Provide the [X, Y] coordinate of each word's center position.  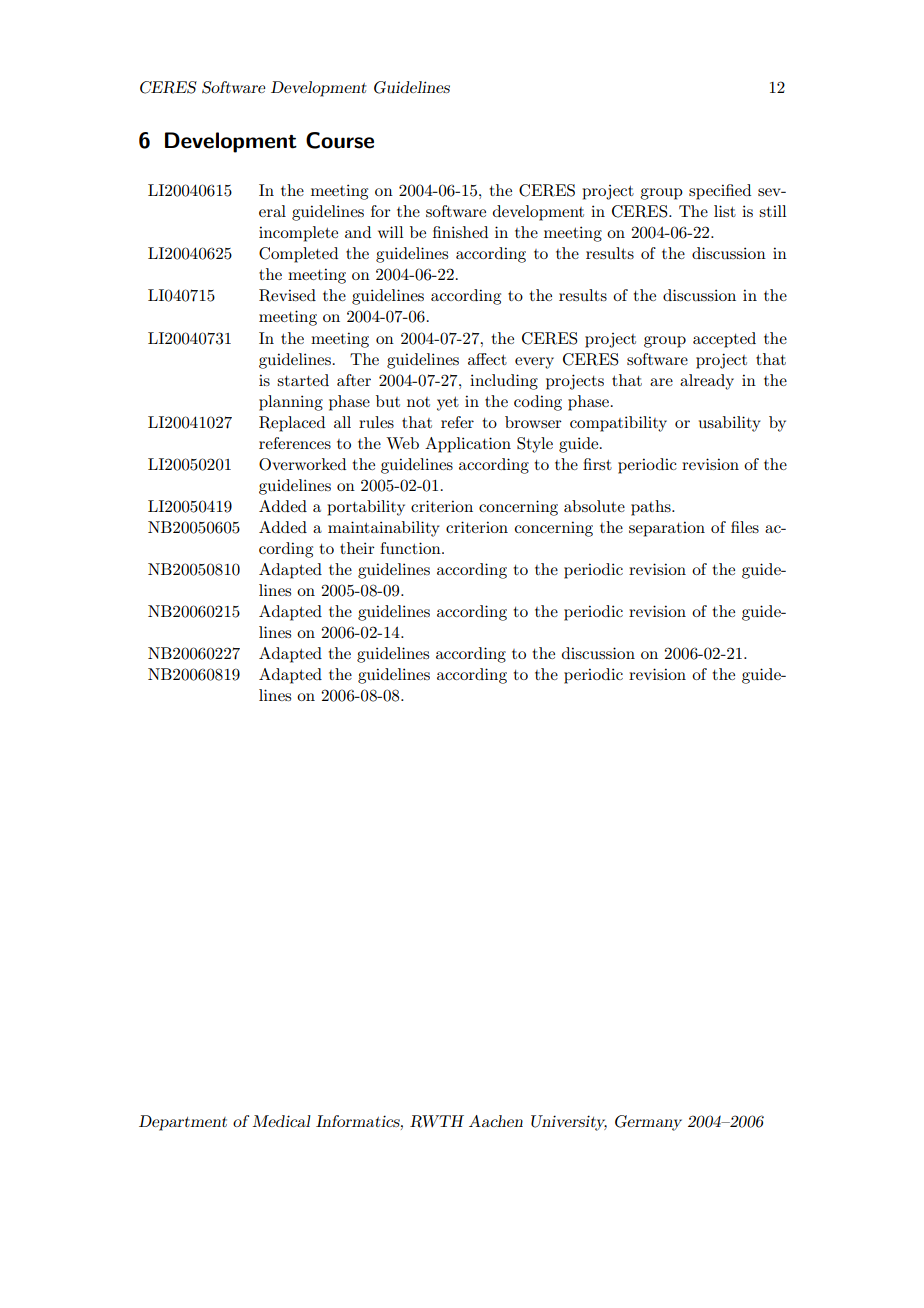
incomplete [298, 234]
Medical [281, 1121]
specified [720, 192]
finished [460, 232]
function [411, 548]
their [357, 548]
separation [667, 529]
